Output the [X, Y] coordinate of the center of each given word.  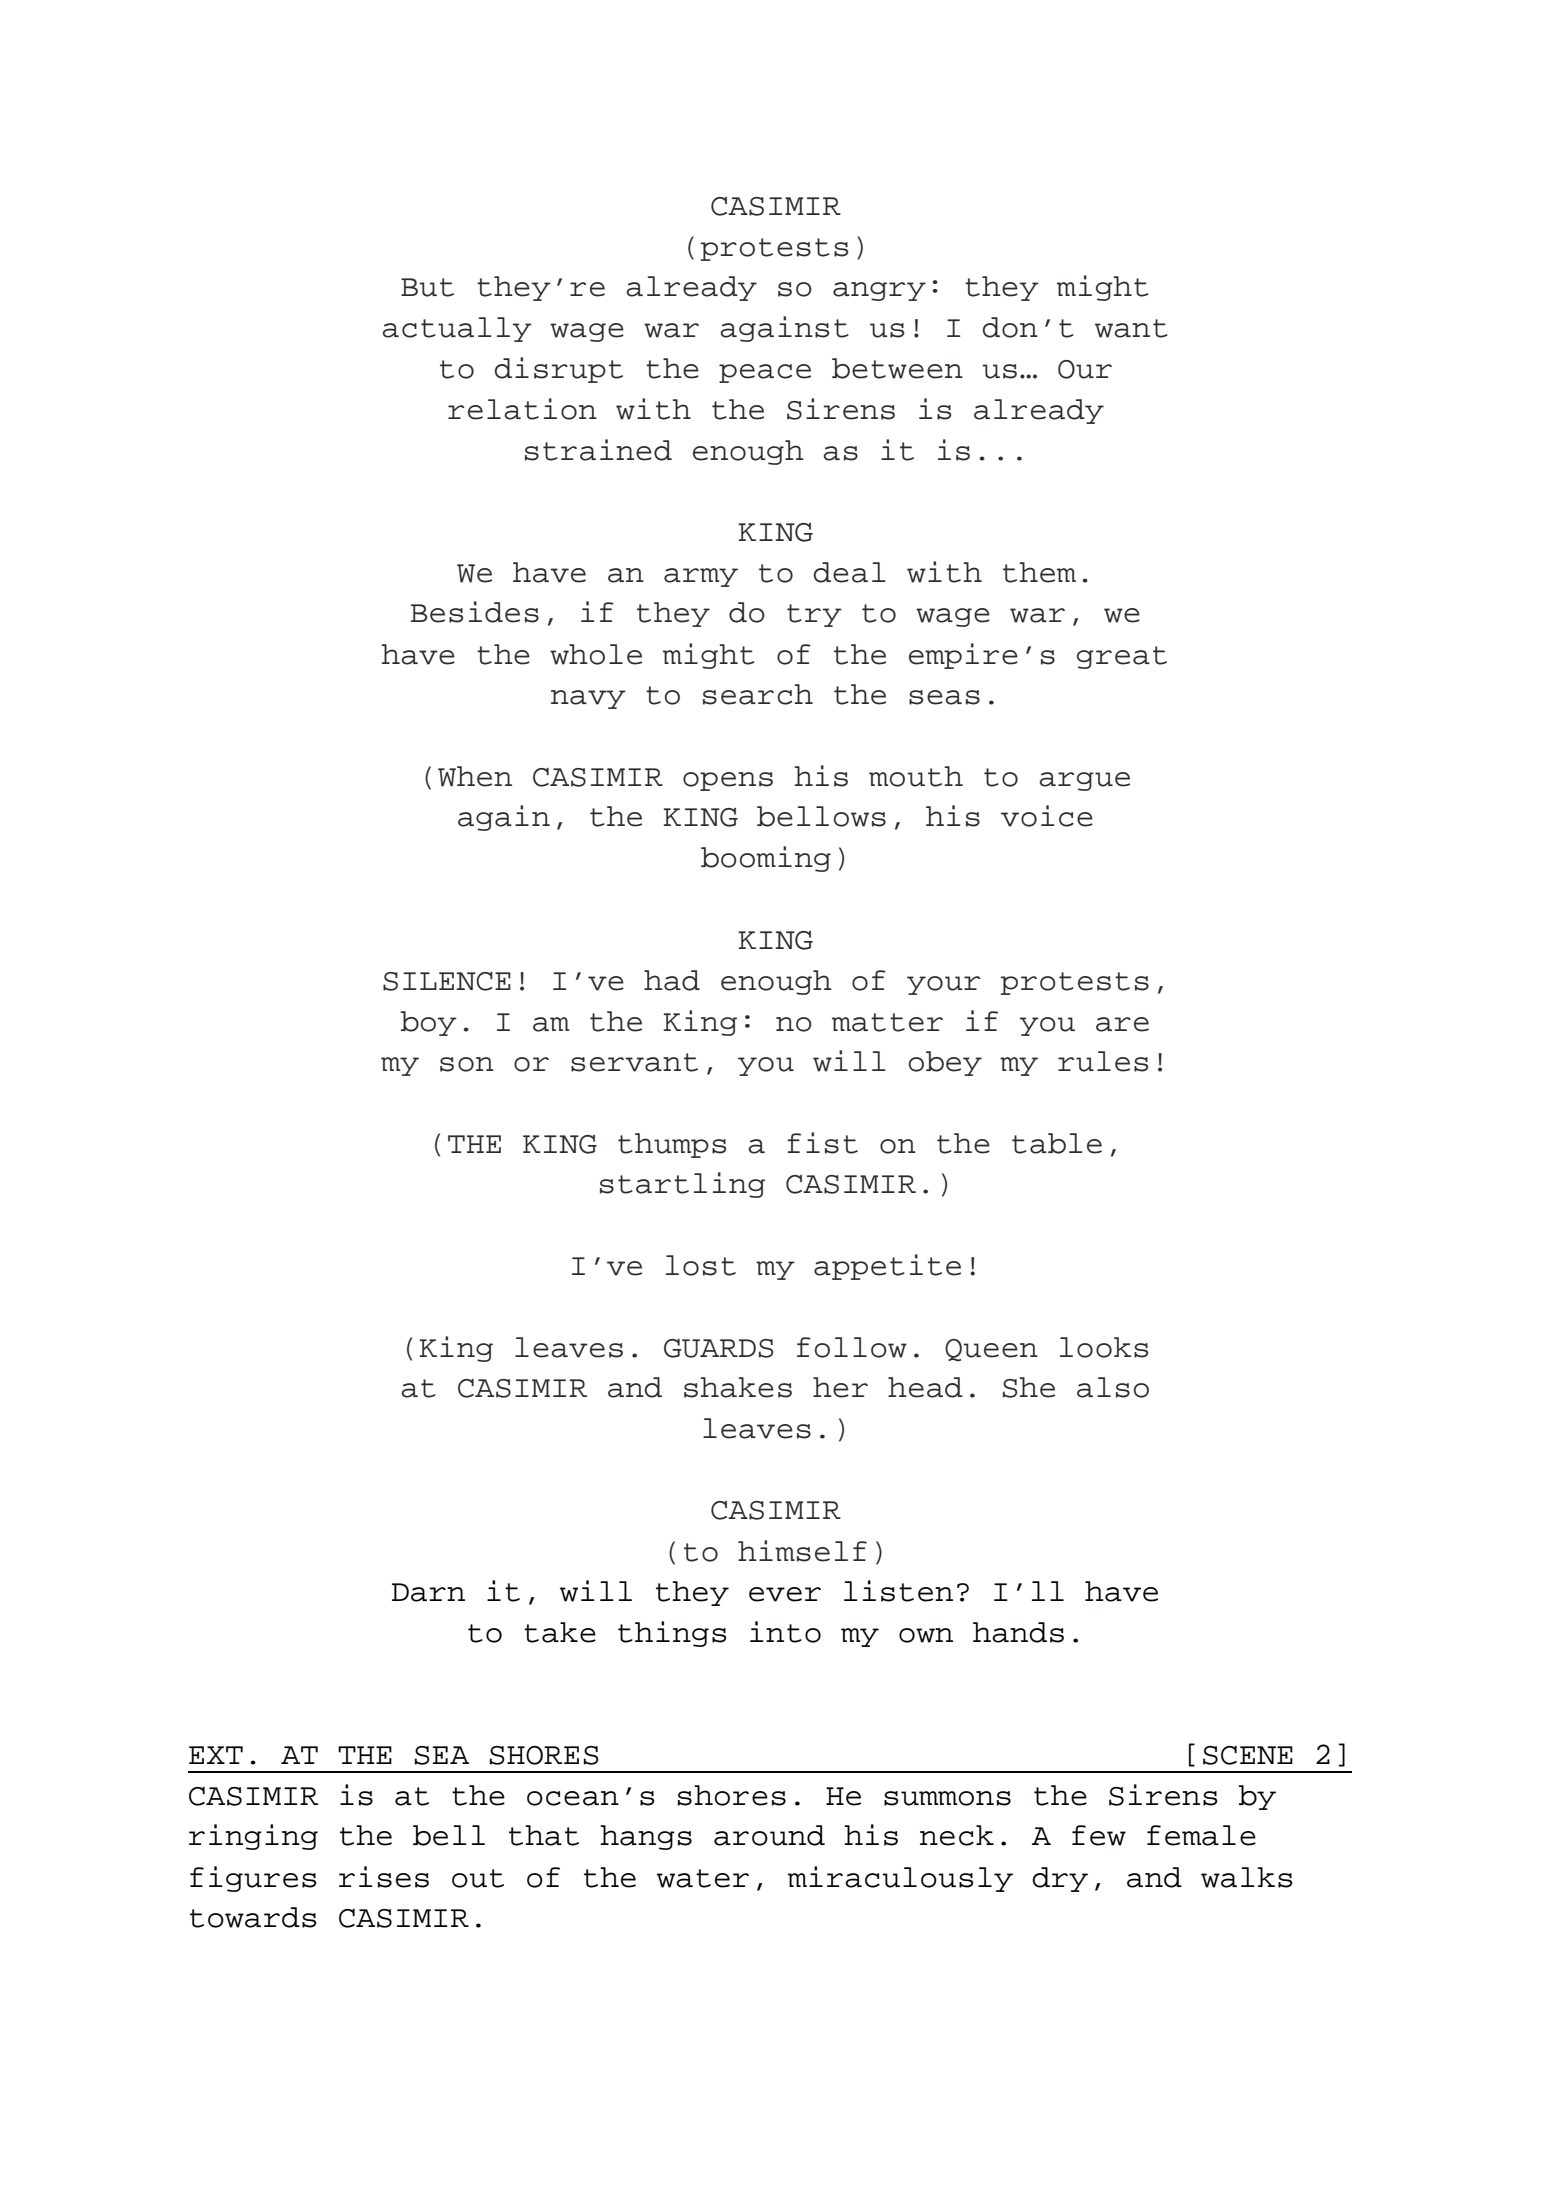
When [475, 776]
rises [384, 1877]
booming [766, 859]
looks [1104, 1347]
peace [765, 373]
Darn [428, 1592]
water [703, 1878]
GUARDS [718, 1348]
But [427, 287]
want [1131, 328]
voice [1047, 816]
